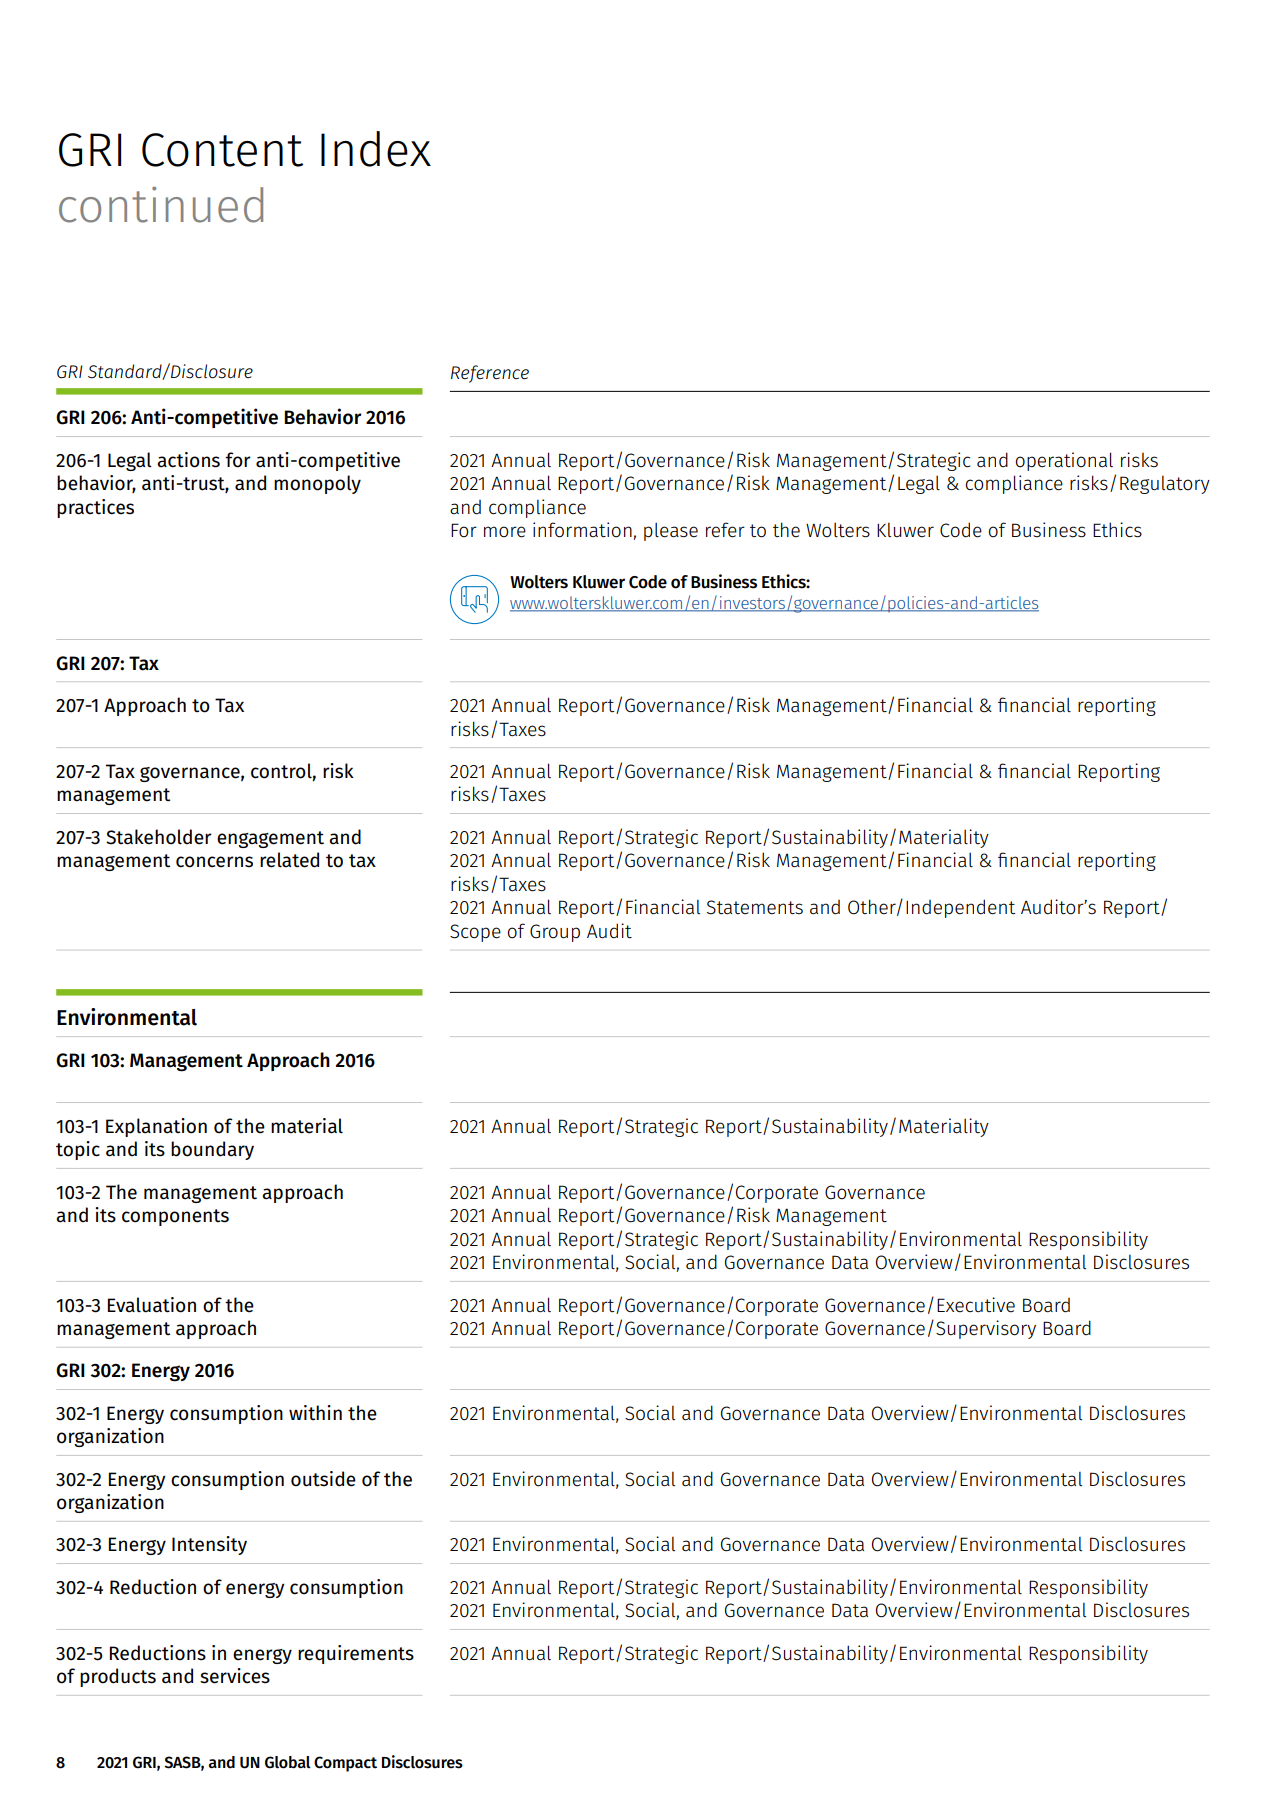 This screenshot has height=1803, width=1266. Describe the element at coordinates (356, 1654) in the screenshot. I see `requirements` at that location.
